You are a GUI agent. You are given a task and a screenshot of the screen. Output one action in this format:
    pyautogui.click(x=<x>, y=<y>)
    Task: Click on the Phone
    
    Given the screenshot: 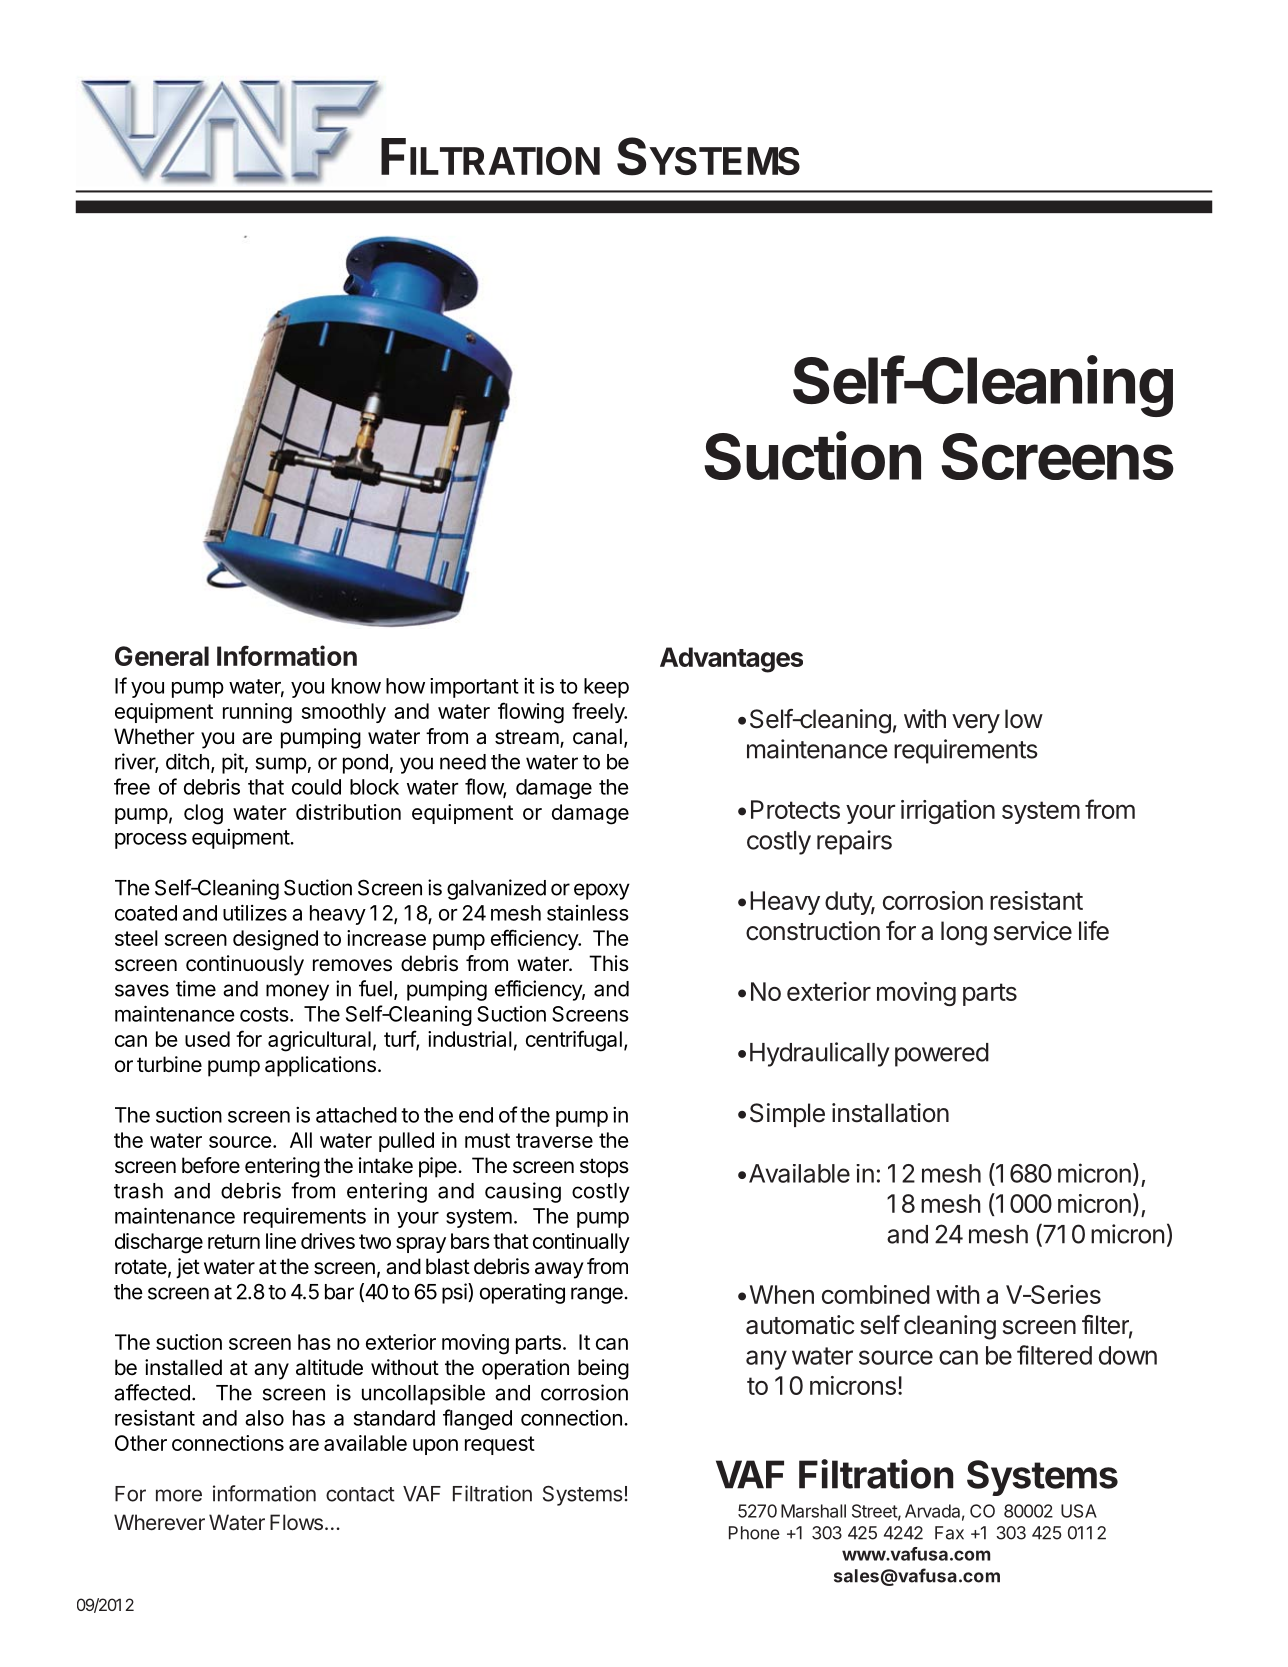 What is the action you would take?
    pyautogui.click(x=754, y=1533)
